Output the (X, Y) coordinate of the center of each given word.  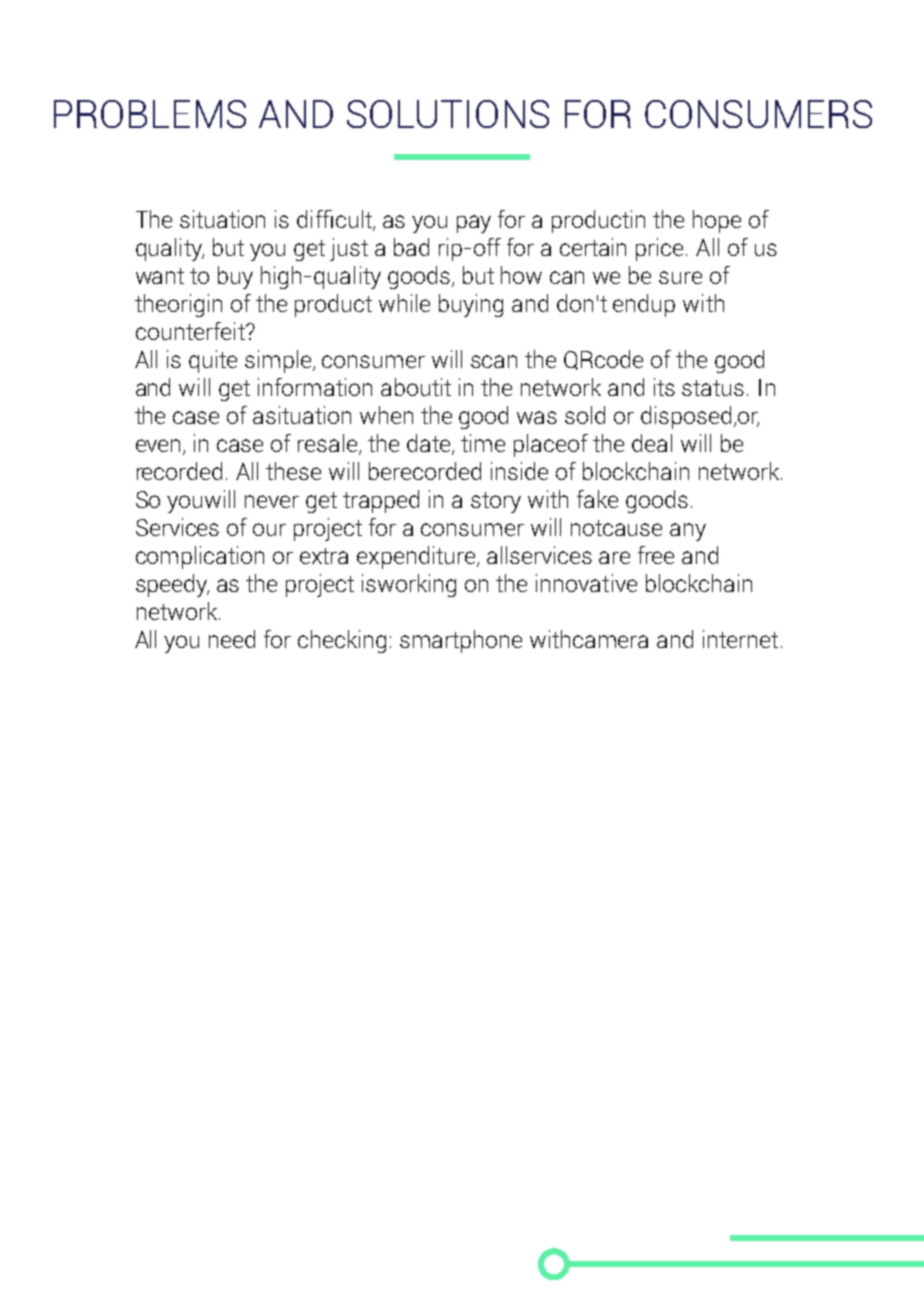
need (232, 639)
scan (494, 361)
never (272, 501)
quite (213, 361)
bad (411, 247)
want (160, 276)
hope (717, 221)
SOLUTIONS (448, 114)
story (496, 502)
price (661, 249)
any (688, 532)
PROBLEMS (150, 114)
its (664, 387)
